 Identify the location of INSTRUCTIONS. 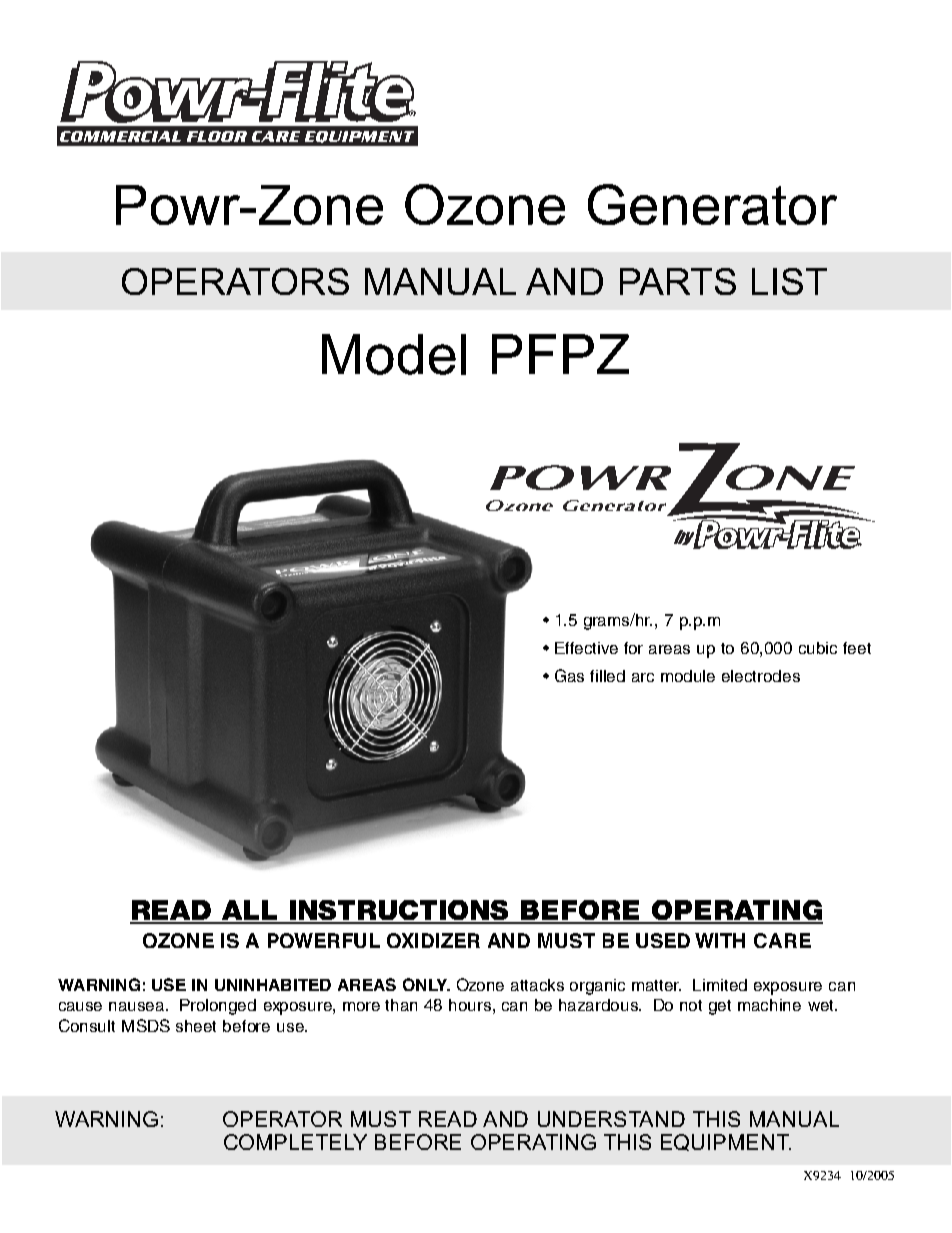
(400, 911).
